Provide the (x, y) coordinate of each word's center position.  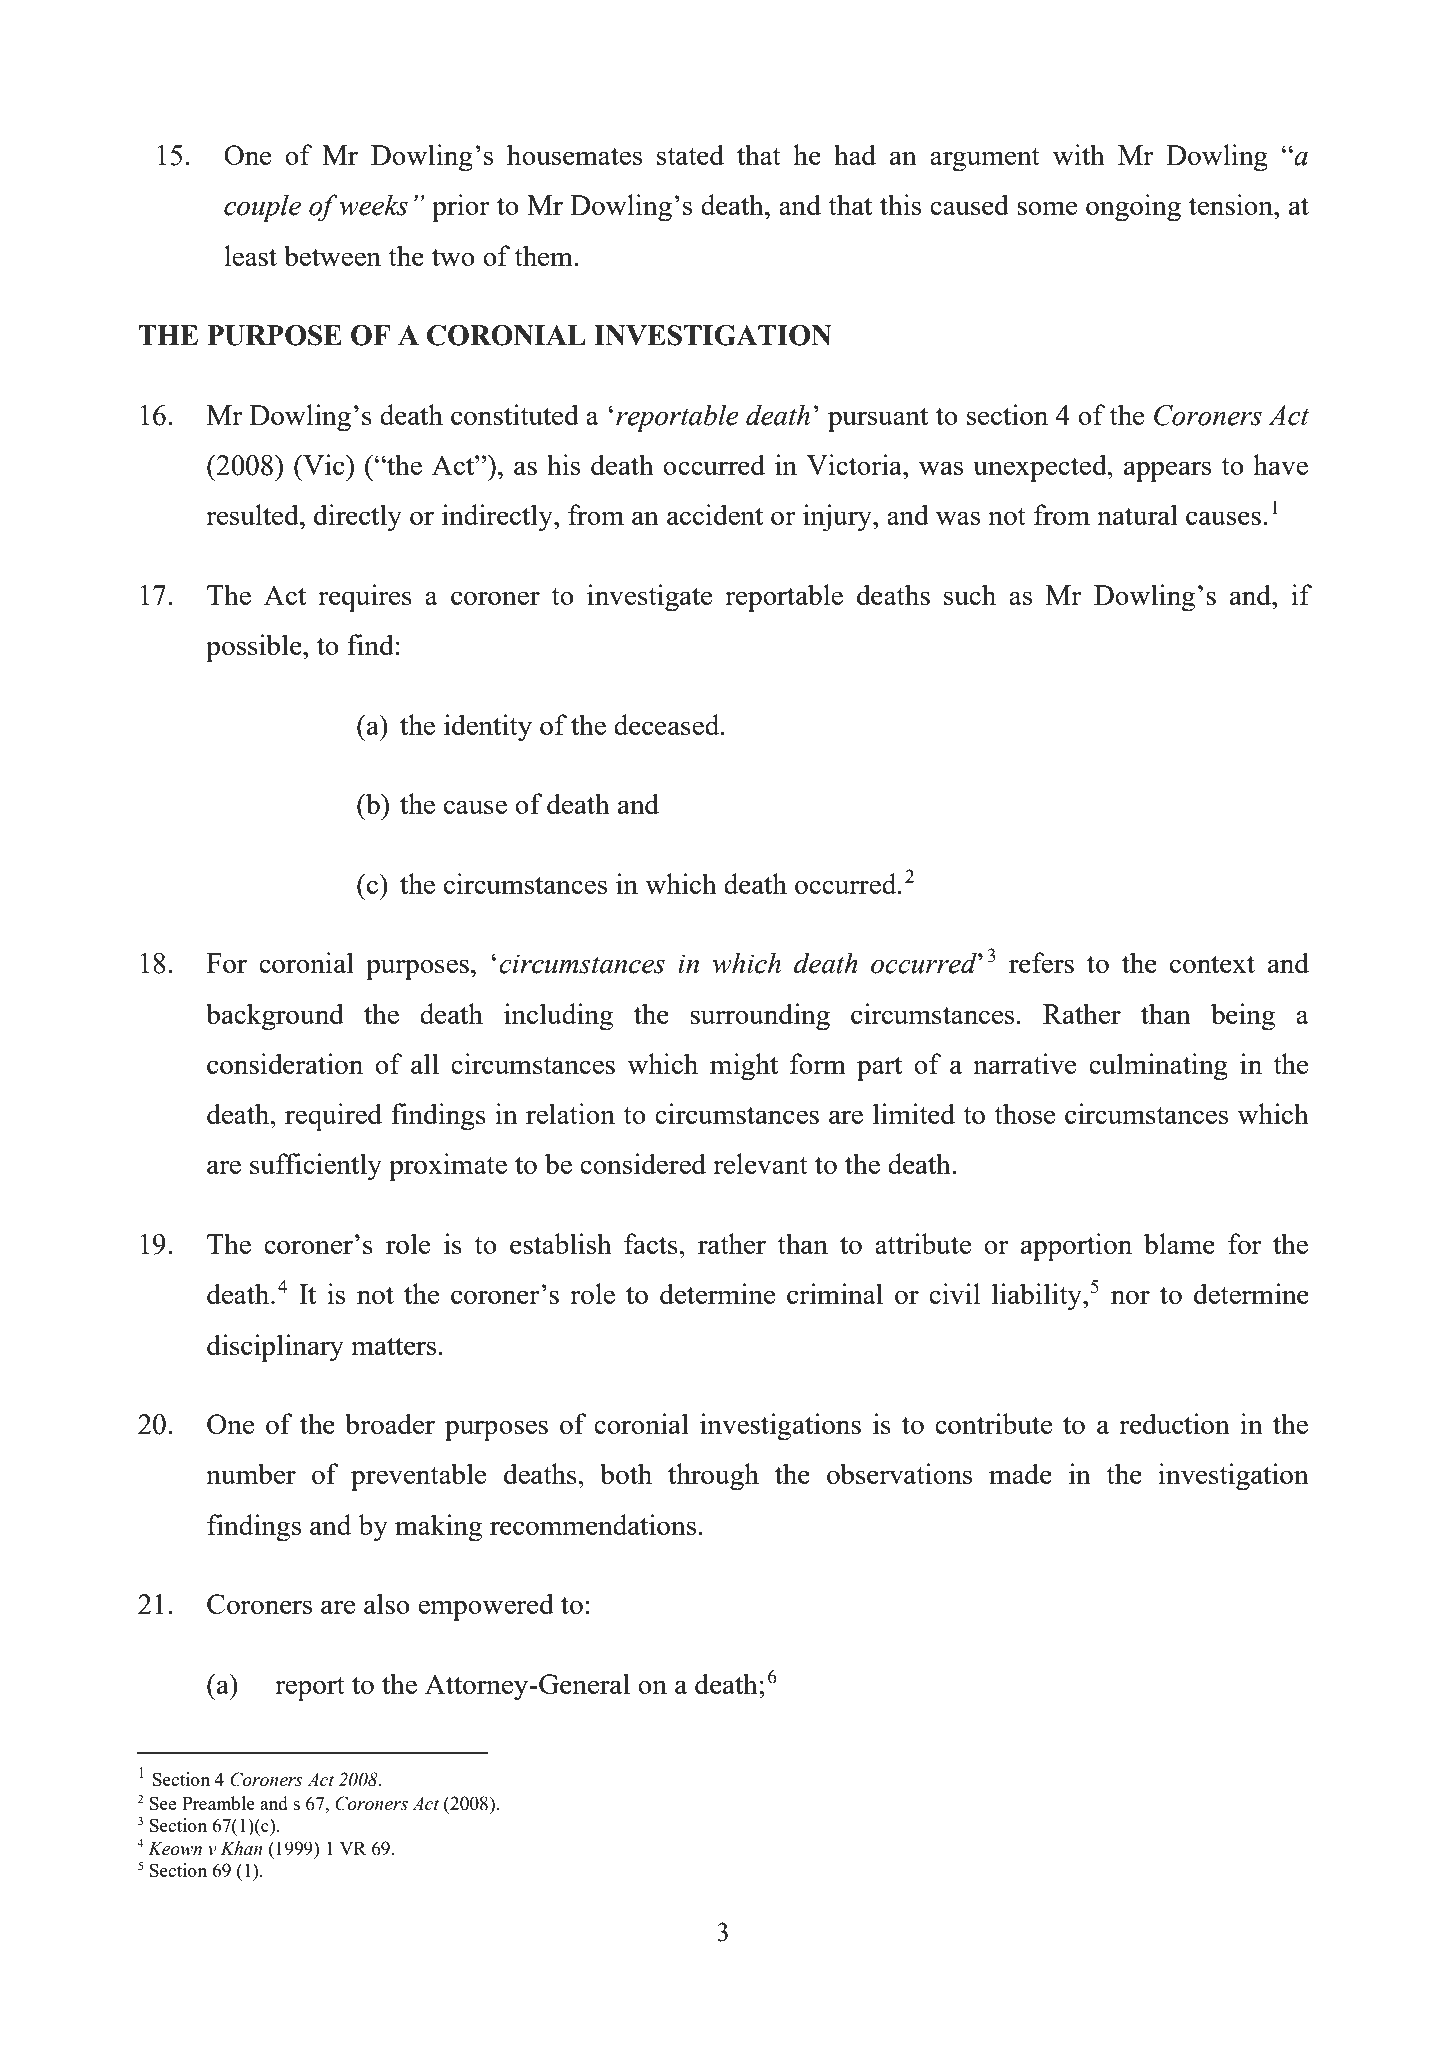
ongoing (1133, 208)
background (275, 1017)
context (1212, 964)
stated (690, 154)
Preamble (218, 1803)
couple (262, 208)
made (1020, 1473)
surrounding (760, 1017)
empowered (486, 1607)
